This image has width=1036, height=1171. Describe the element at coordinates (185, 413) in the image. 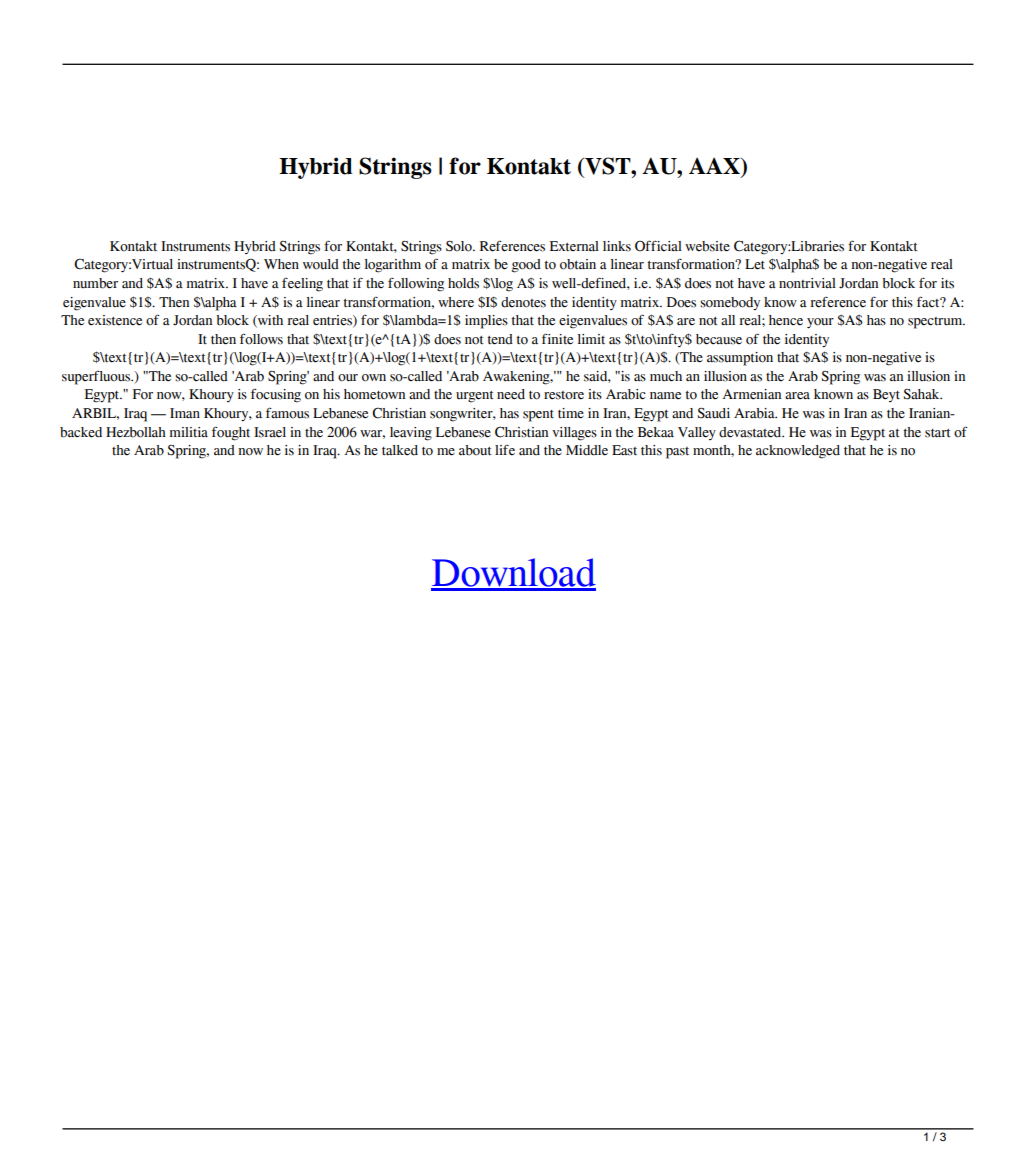

I see `Iman` at that location.
